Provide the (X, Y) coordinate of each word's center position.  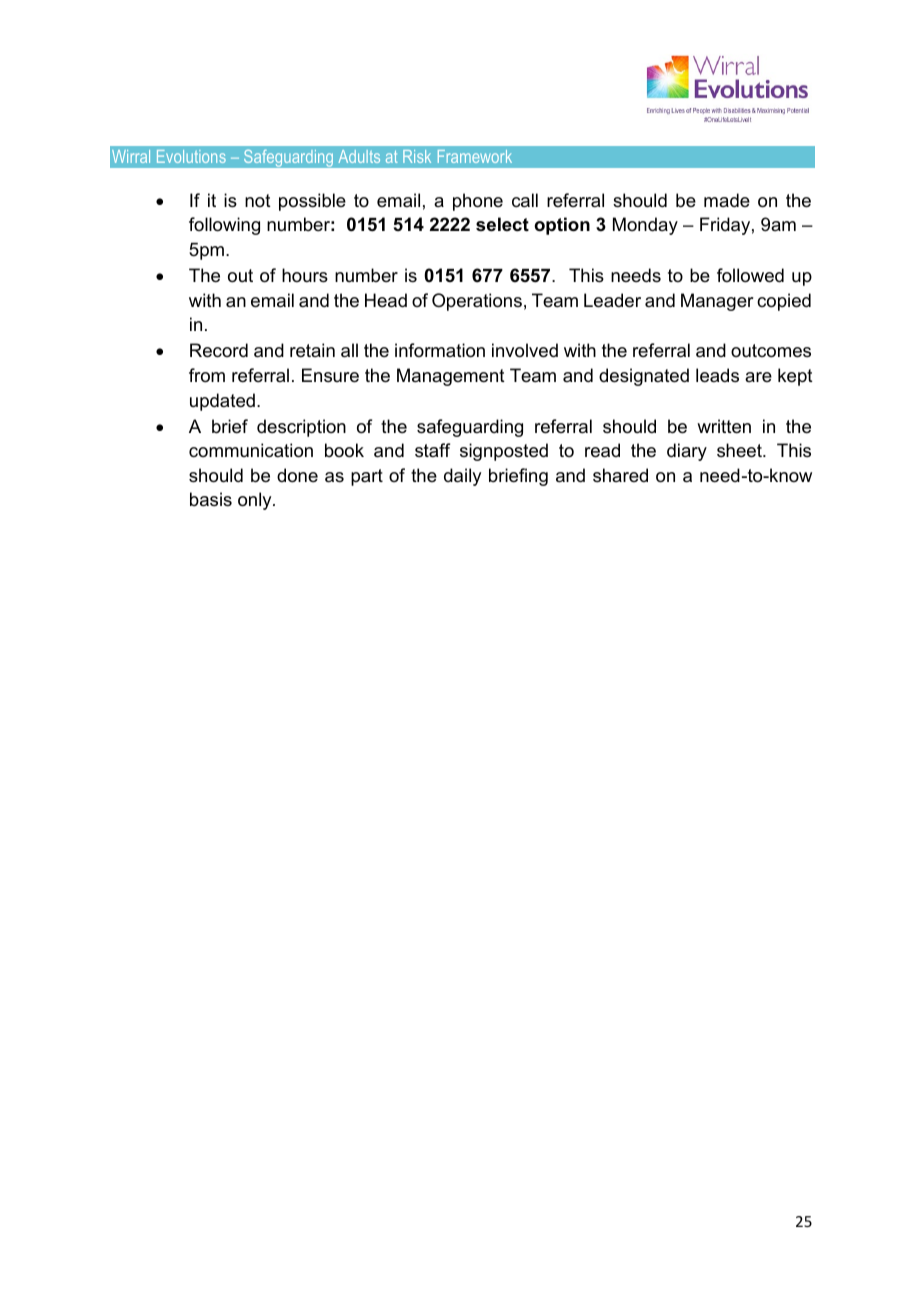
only (256, 501)
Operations (477, 302)
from (207, 375)
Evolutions (191, 156)
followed (750, 275)
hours (305, 275)
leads (717, 375)
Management (451, 377)
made (727, 200)
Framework (475, 156)
